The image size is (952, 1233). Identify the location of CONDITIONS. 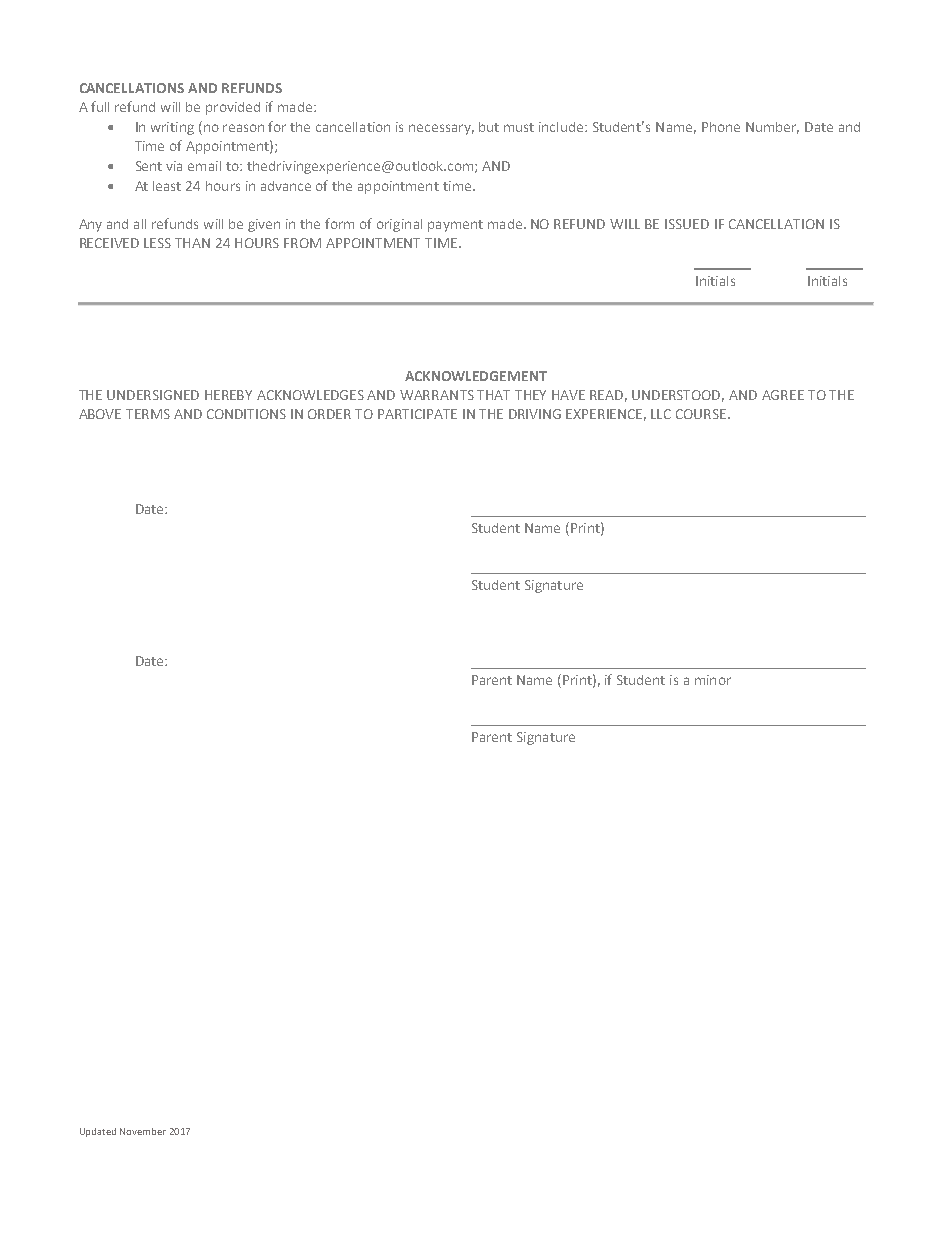
(246, 414).
